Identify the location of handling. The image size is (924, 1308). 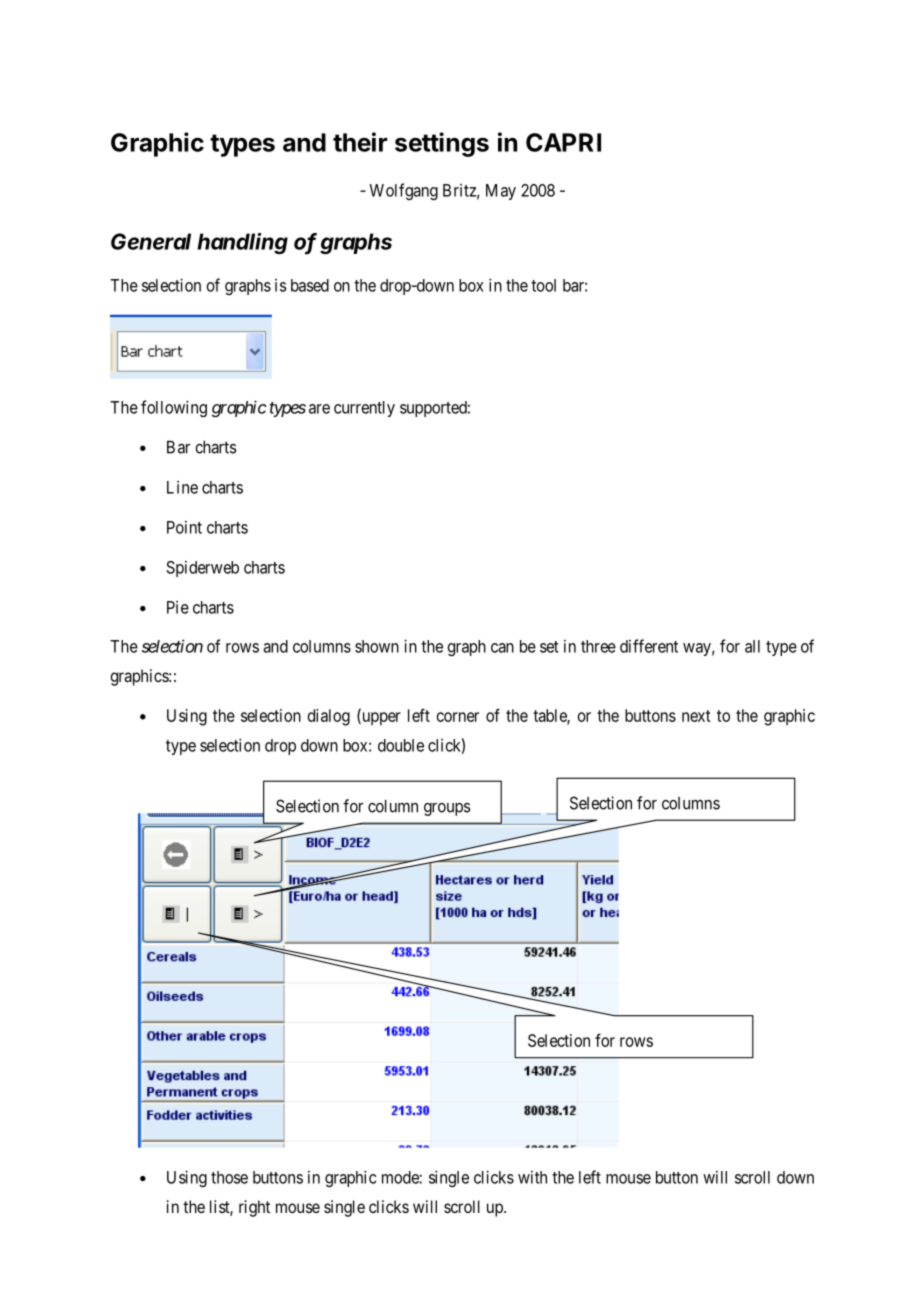
(242, 243).
